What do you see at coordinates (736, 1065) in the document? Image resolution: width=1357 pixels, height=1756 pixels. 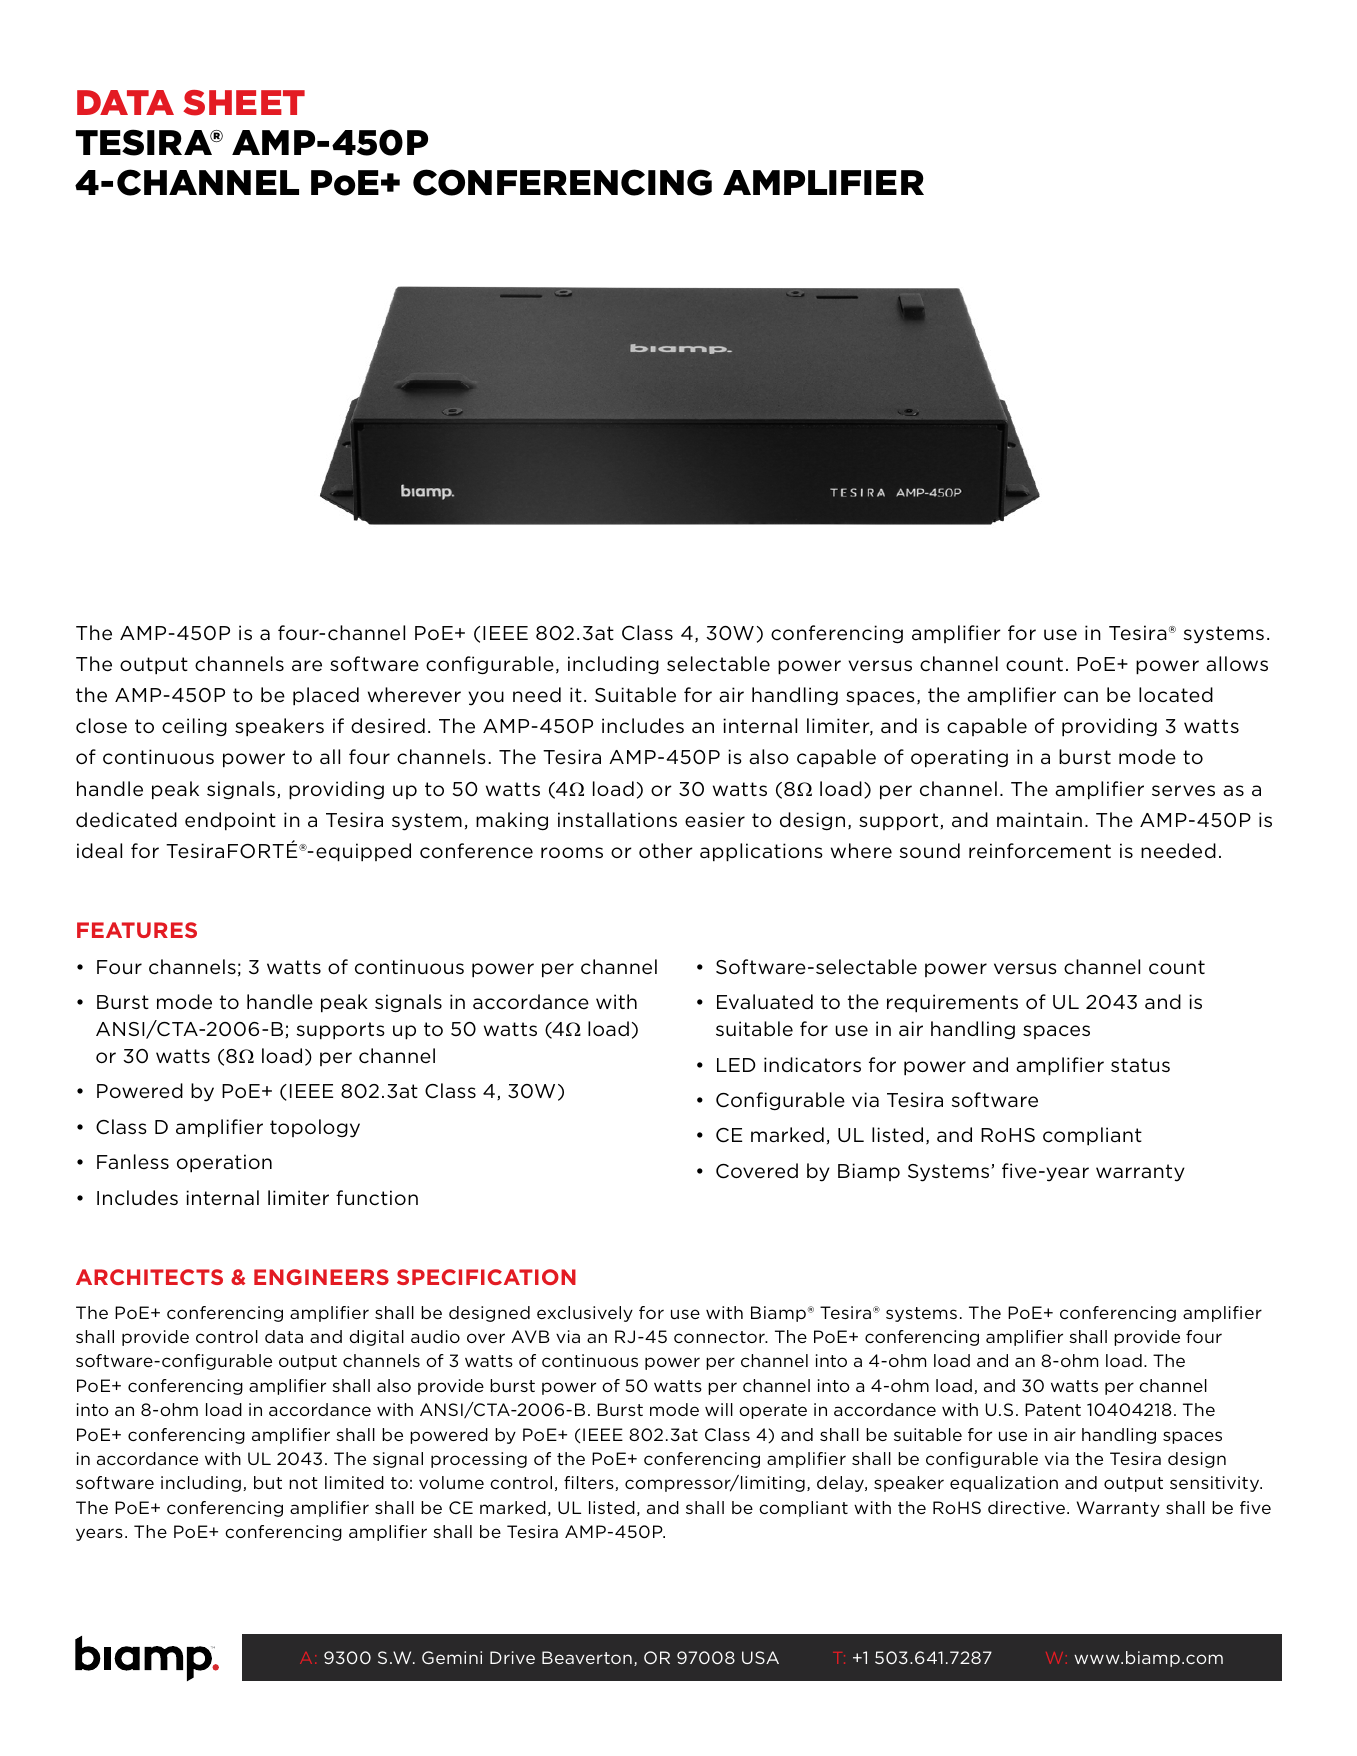 I see `LED` at bounding box center [736, 1065].
